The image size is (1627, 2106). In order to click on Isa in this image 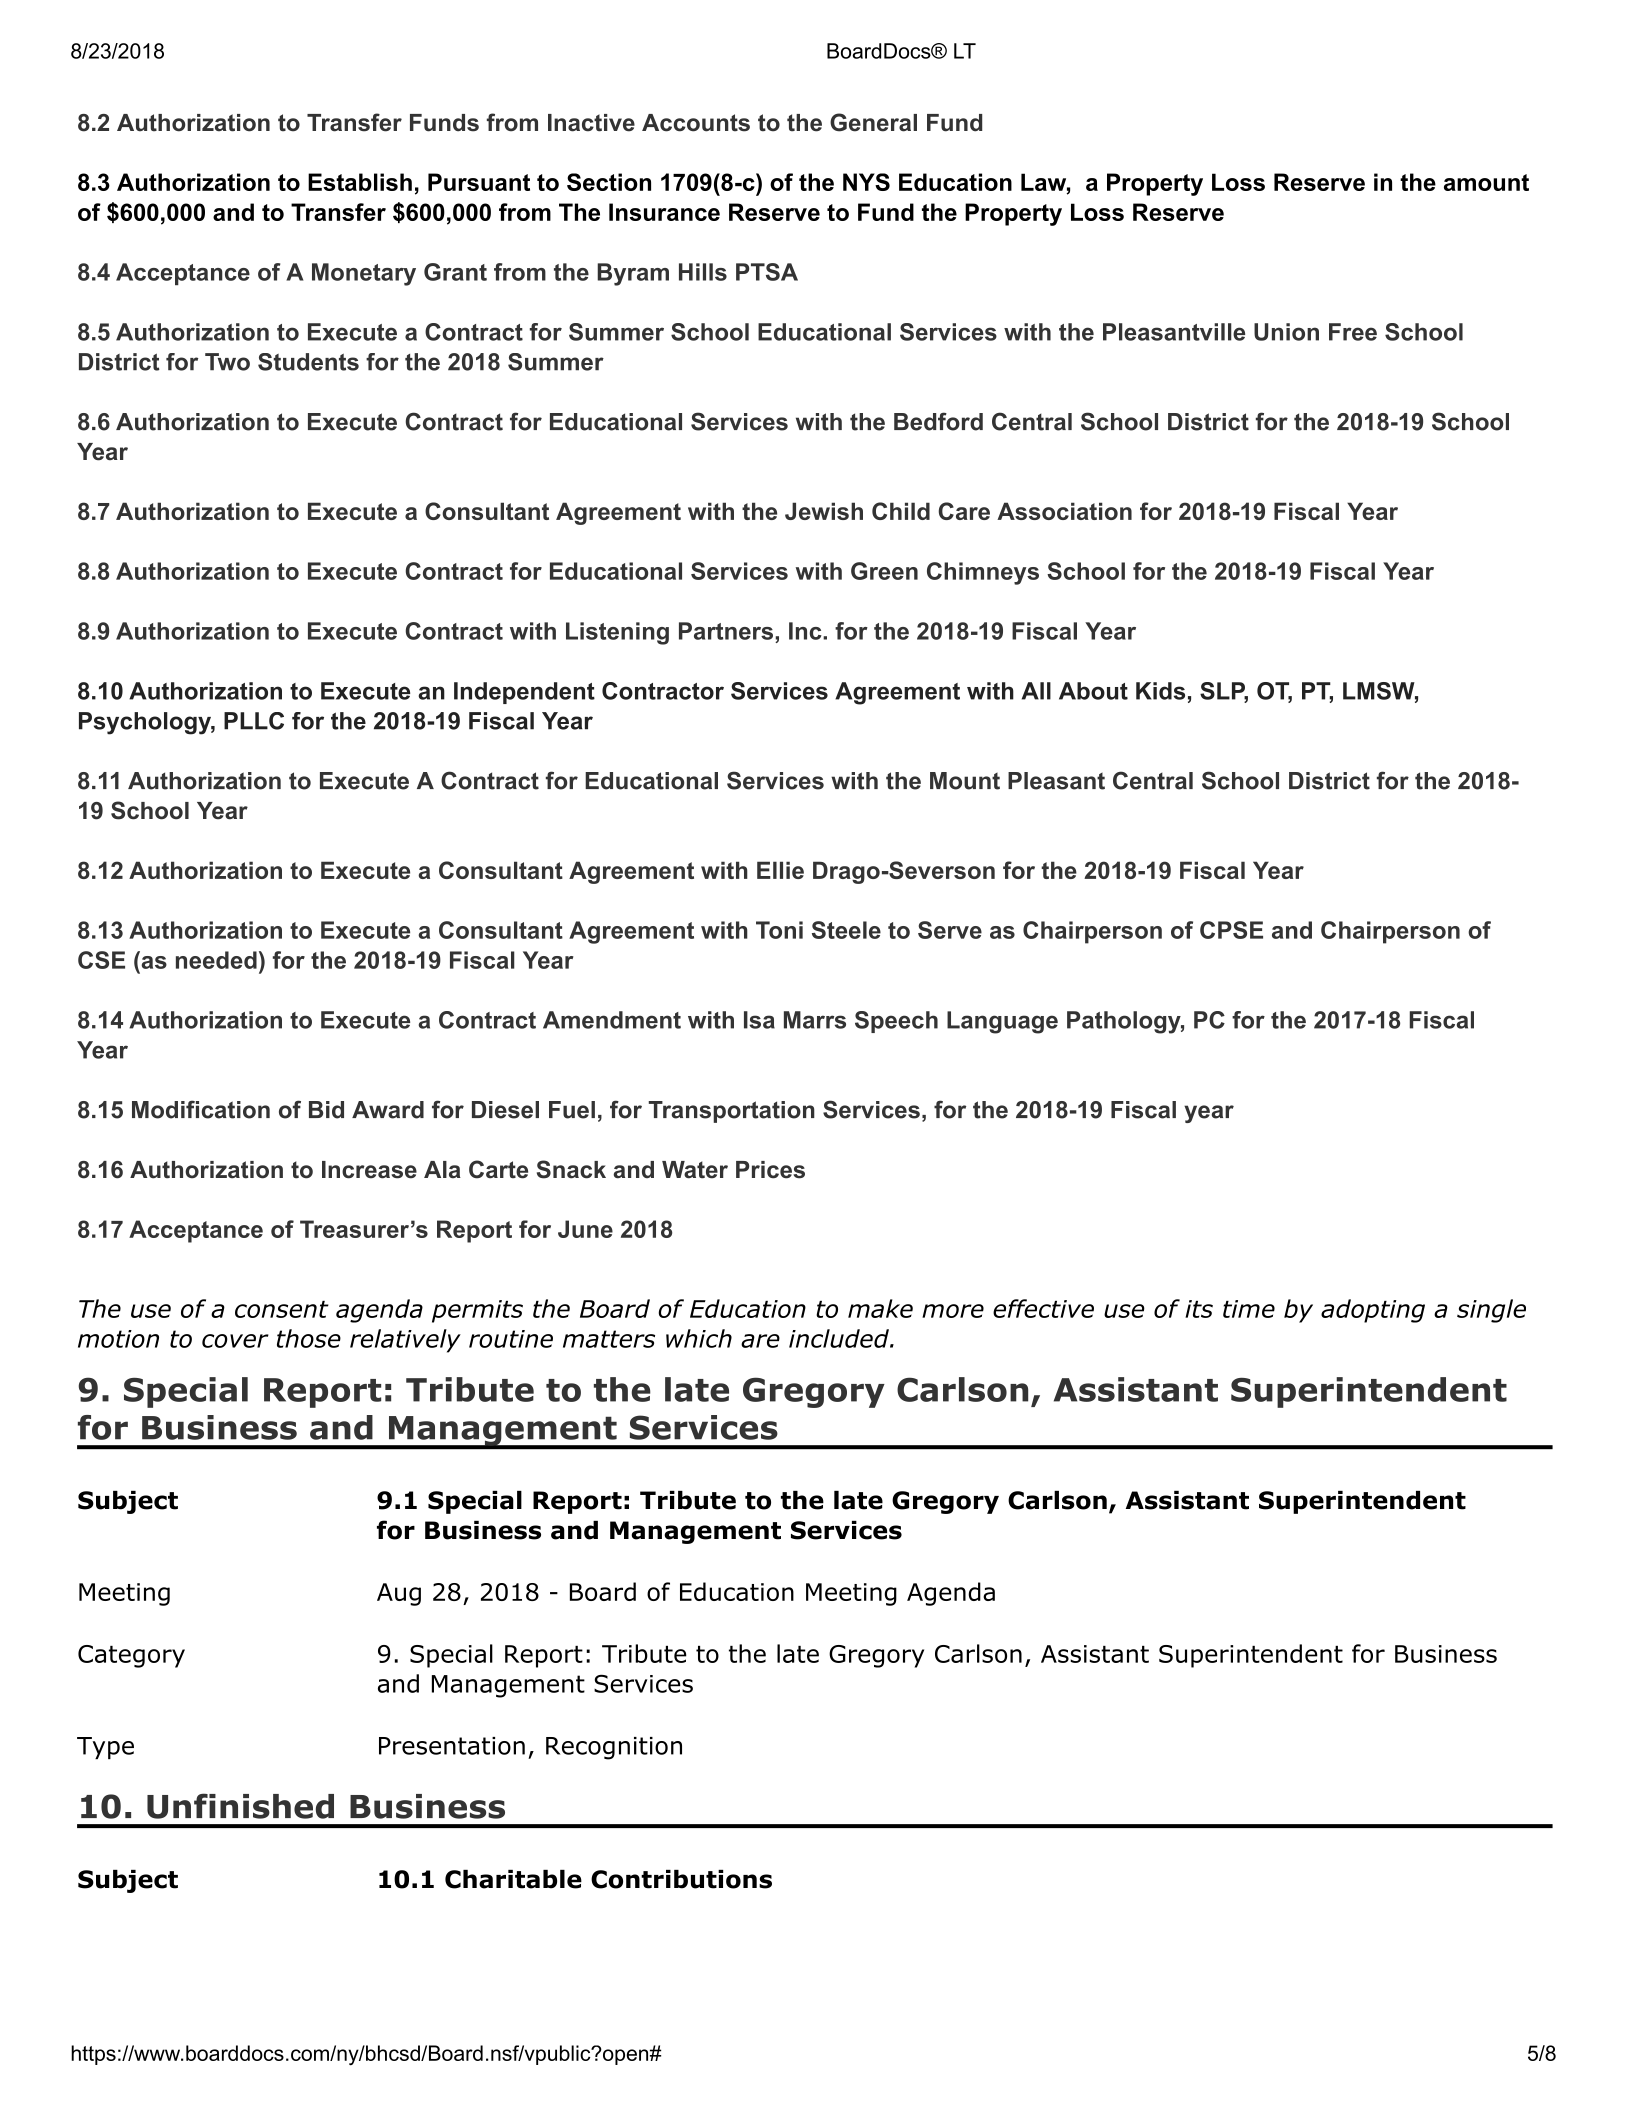, I will do `click(759, 1020)`.
